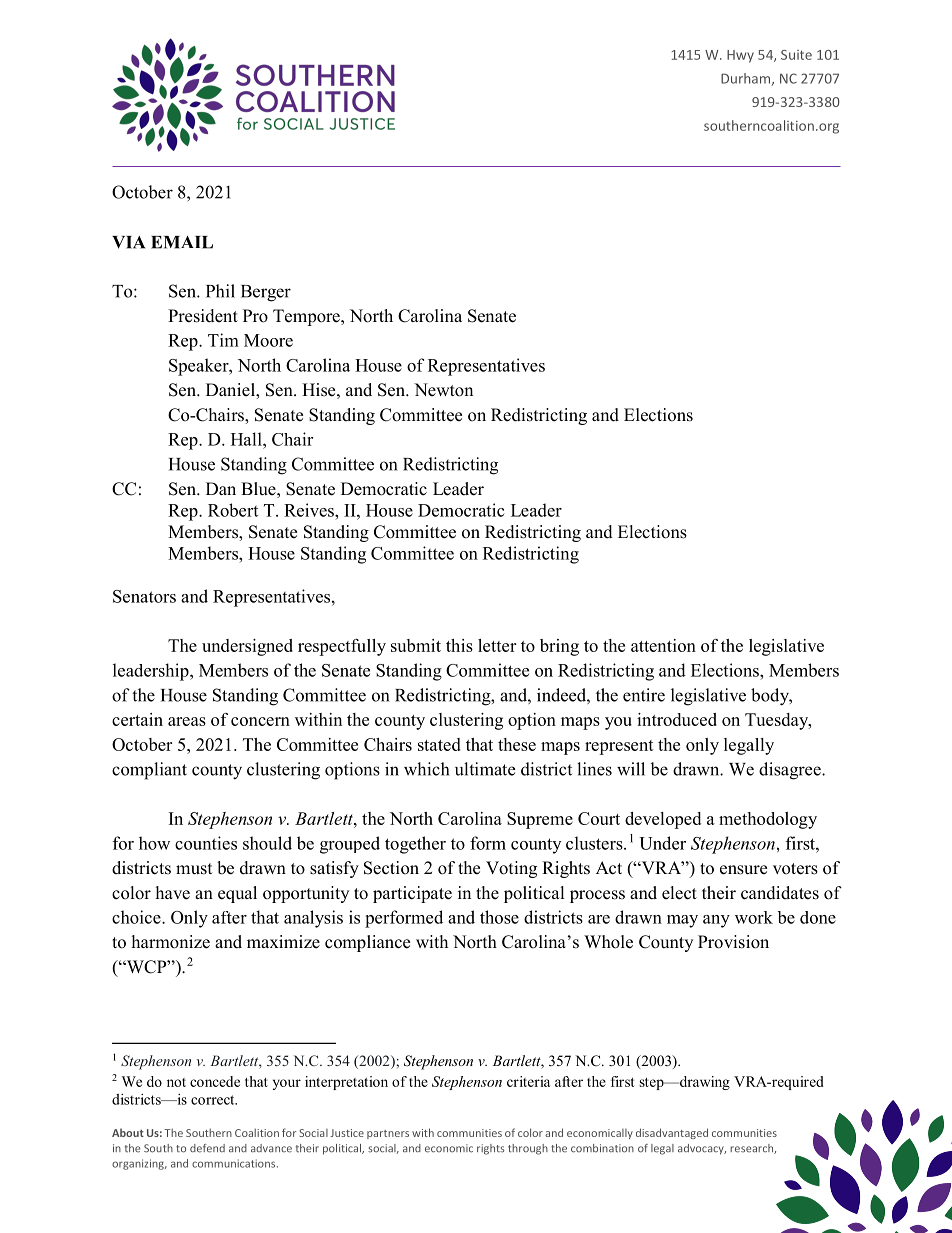 This document has height=1233, width=952. Describe the element at coordinates (644, 695) in the document. I see `entire` at that location.
